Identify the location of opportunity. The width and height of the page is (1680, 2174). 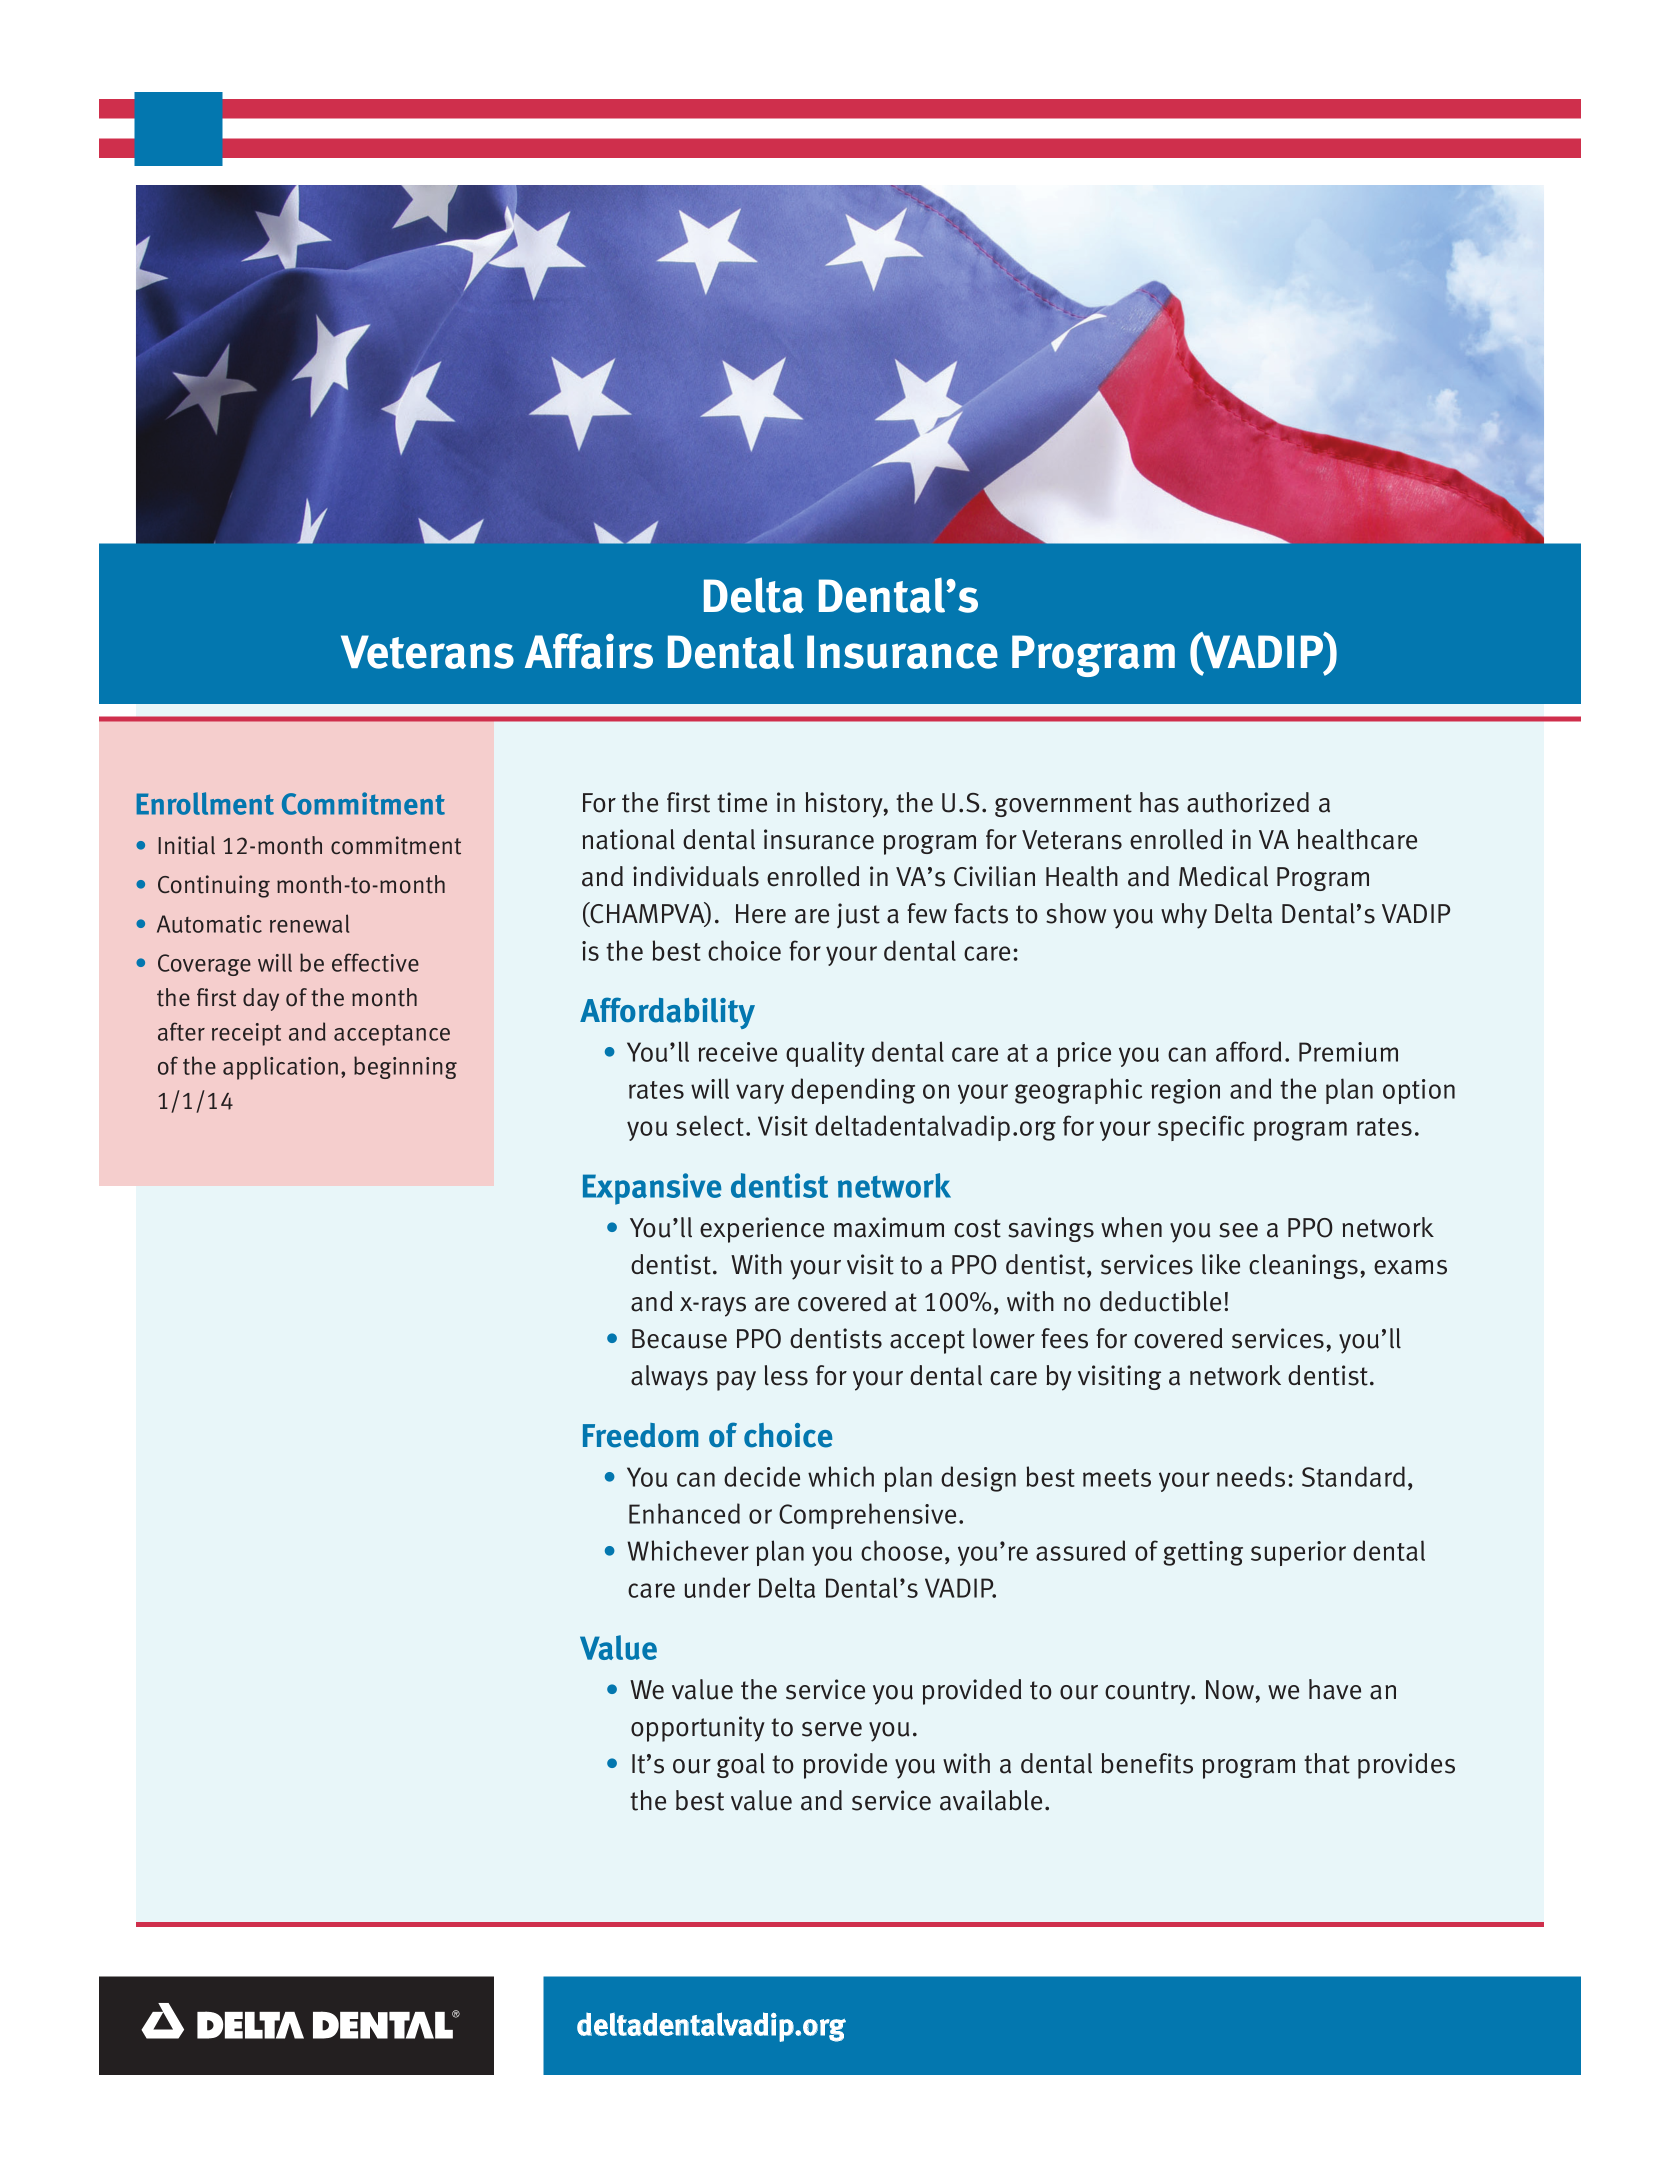
(698, 1729).
